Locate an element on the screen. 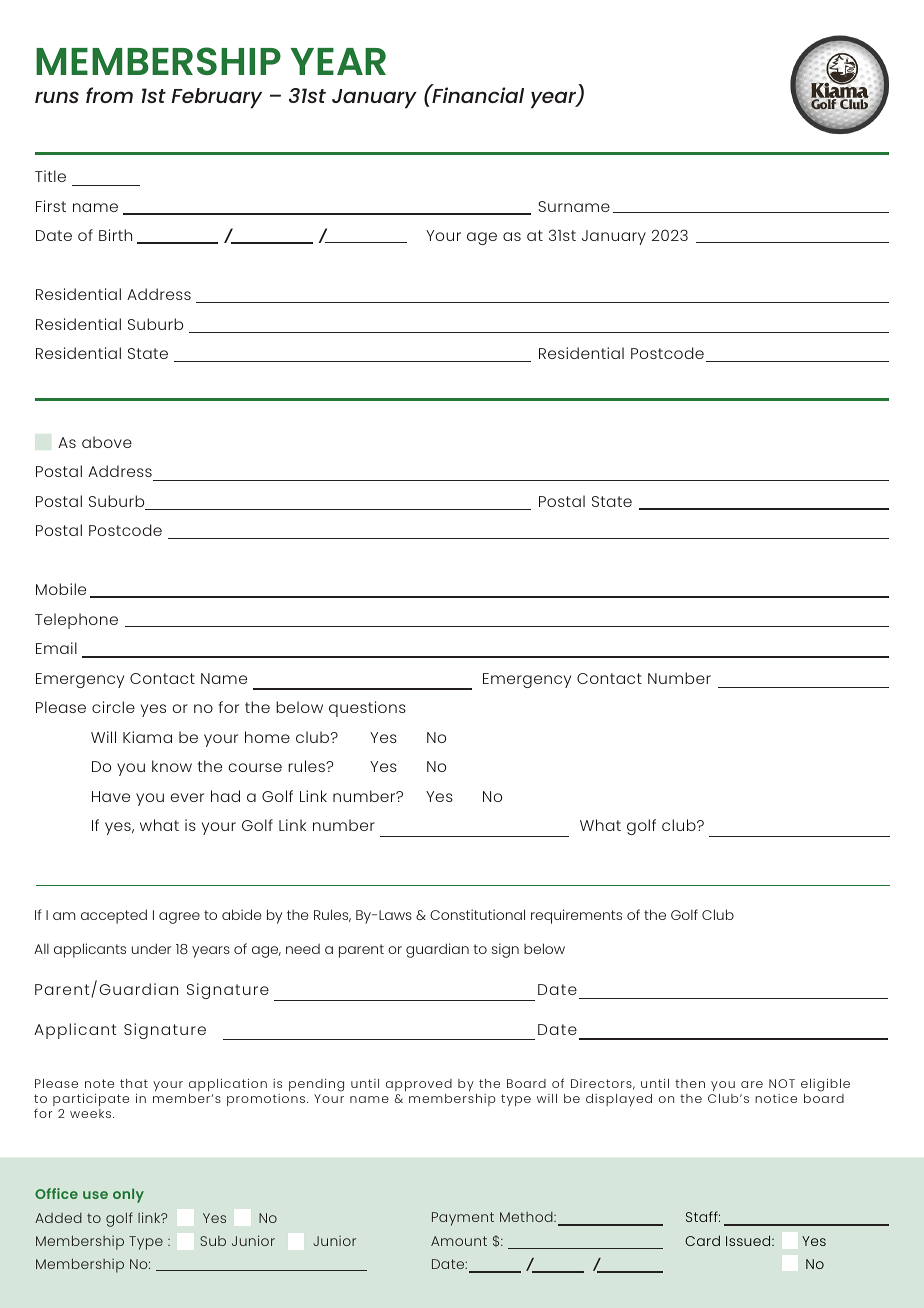  Financial is located at coordinates (477, 94).
